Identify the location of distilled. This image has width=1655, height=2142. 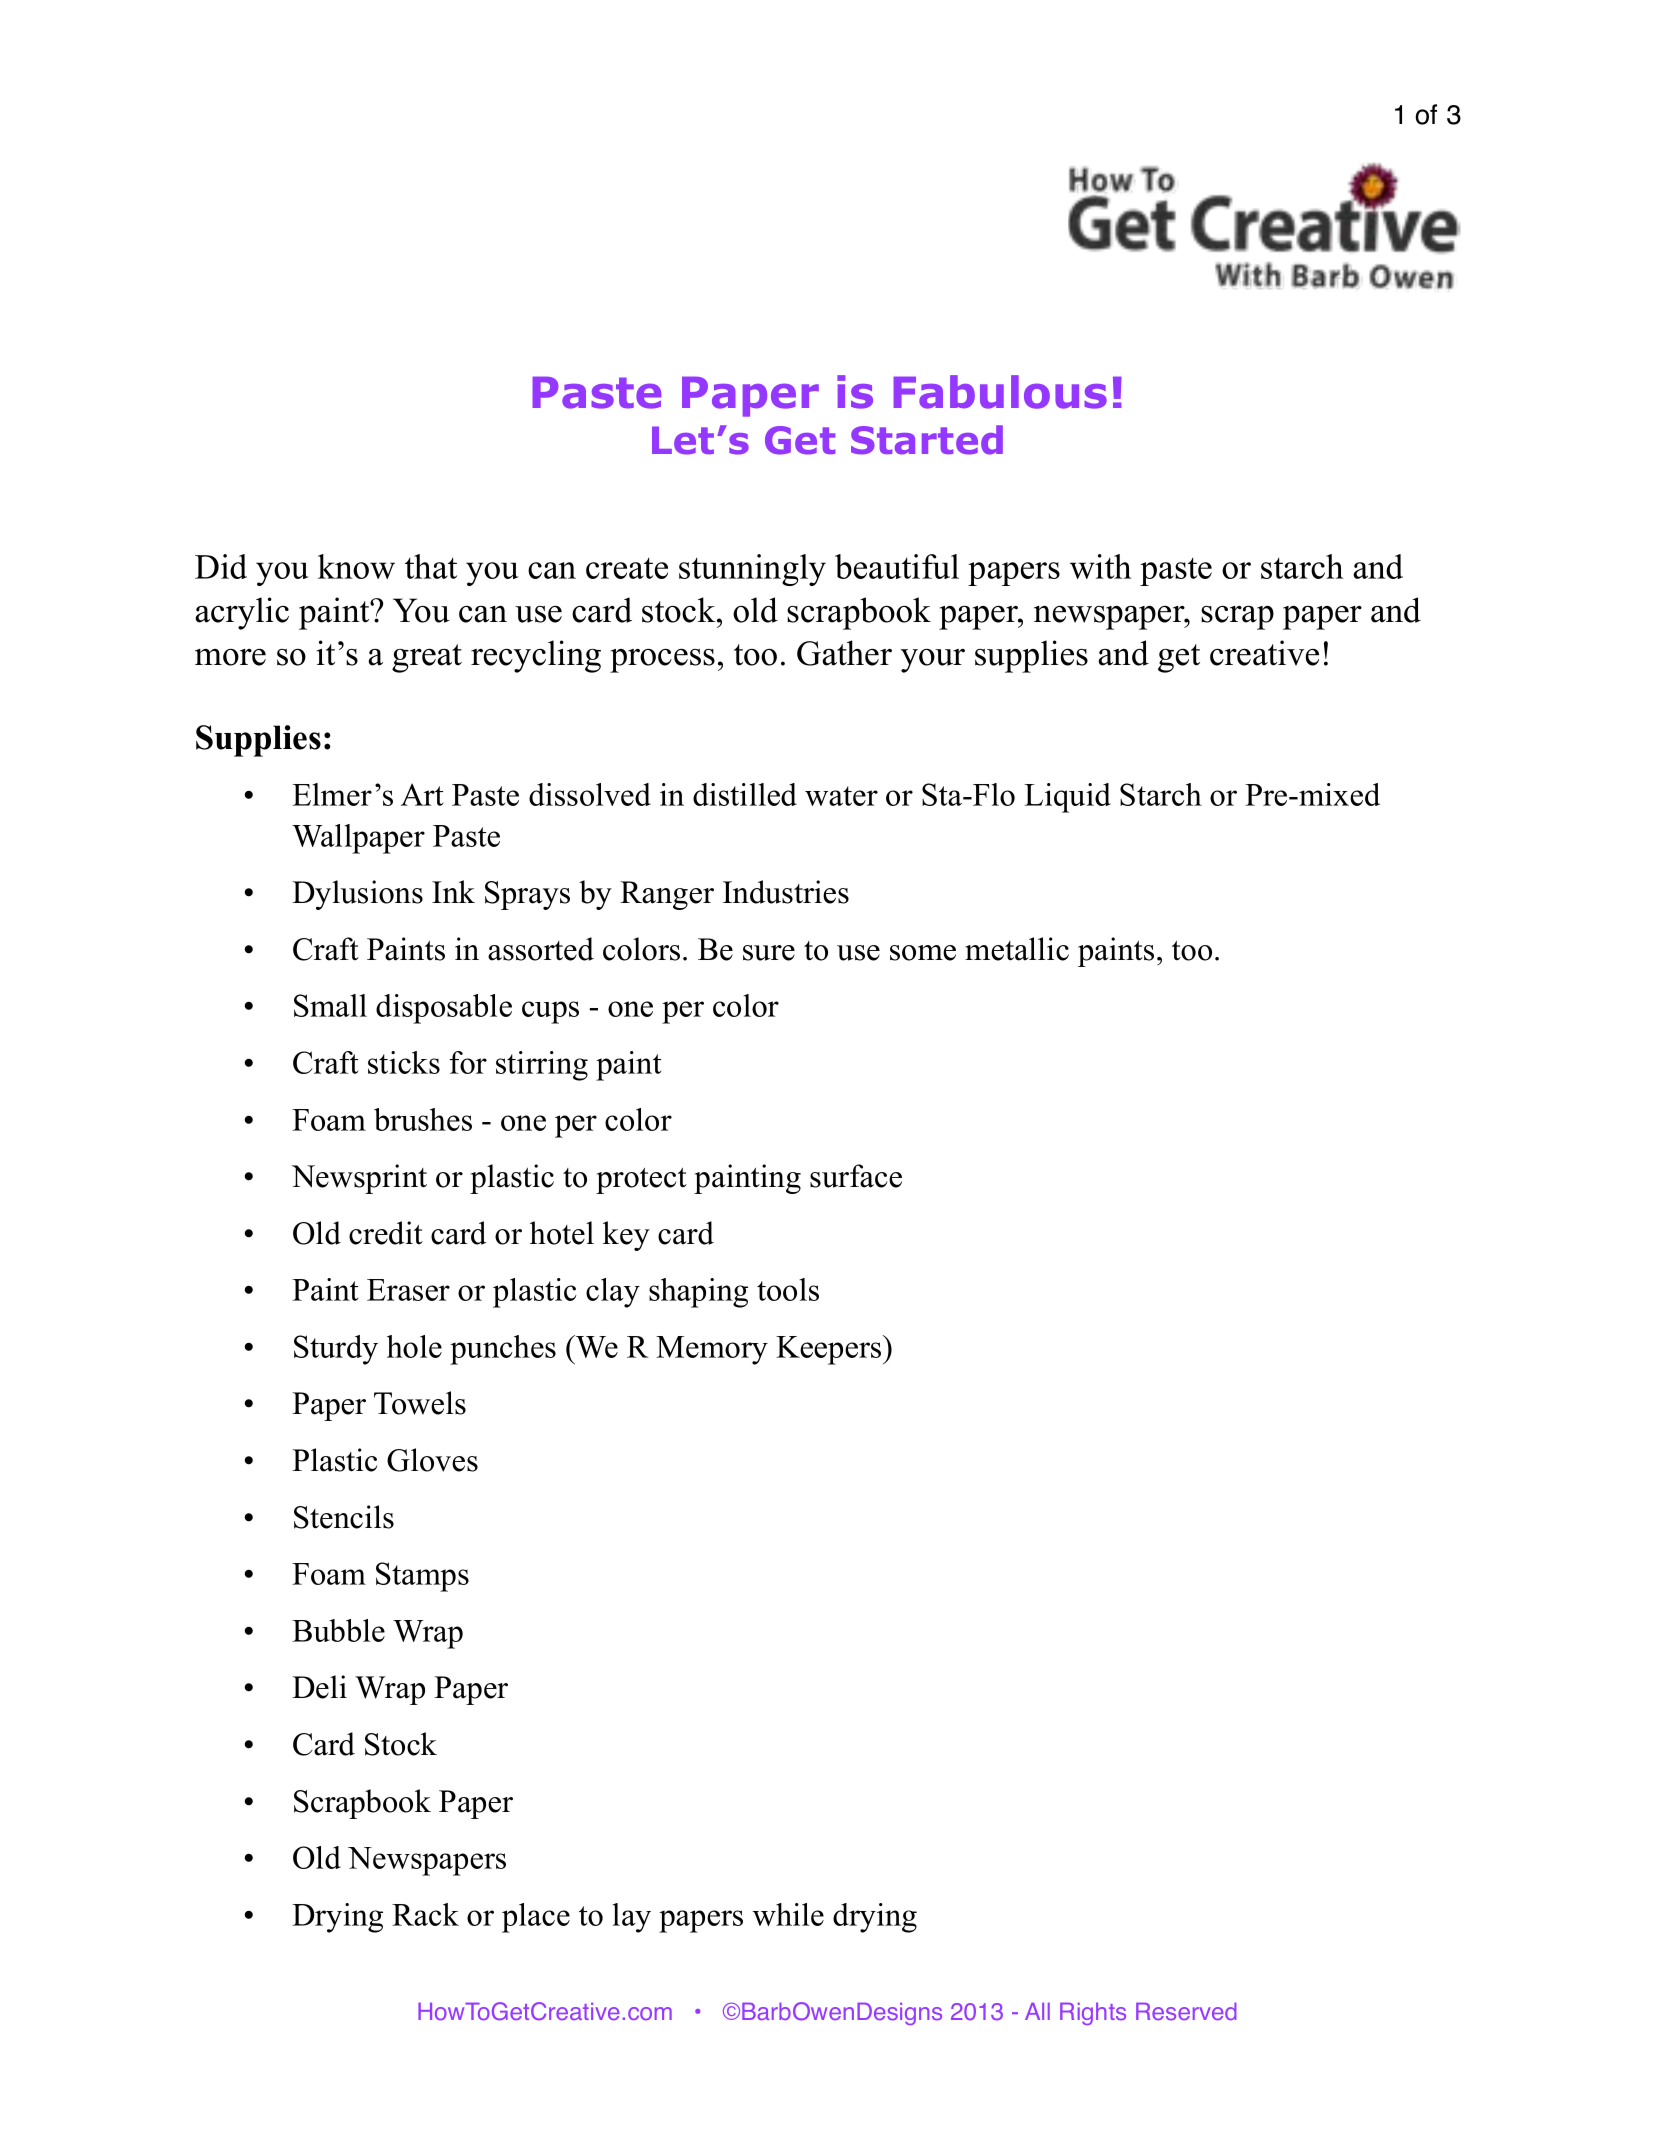
(745, 794).
